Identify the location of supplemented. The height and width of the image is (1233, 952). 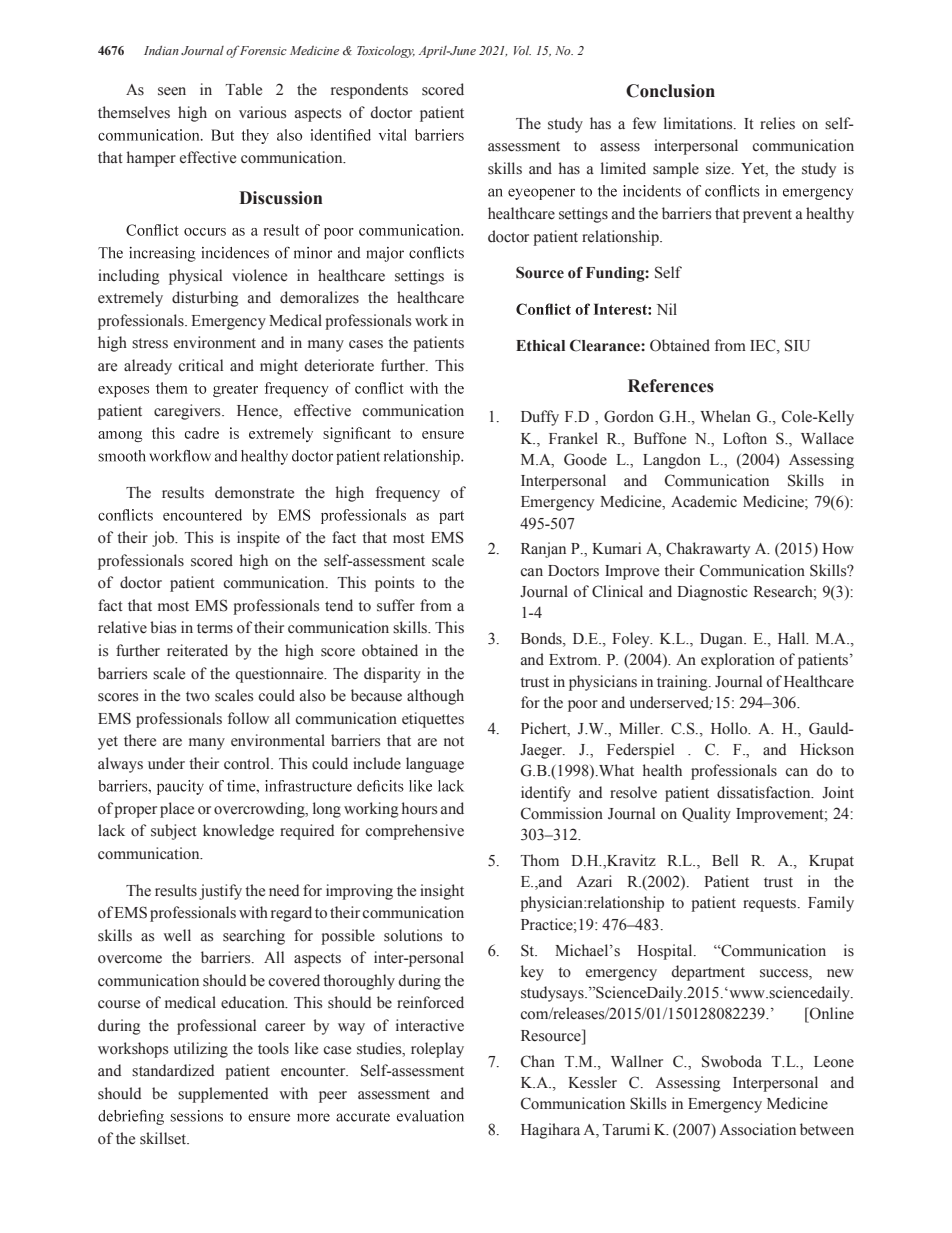
(223, 1095).
